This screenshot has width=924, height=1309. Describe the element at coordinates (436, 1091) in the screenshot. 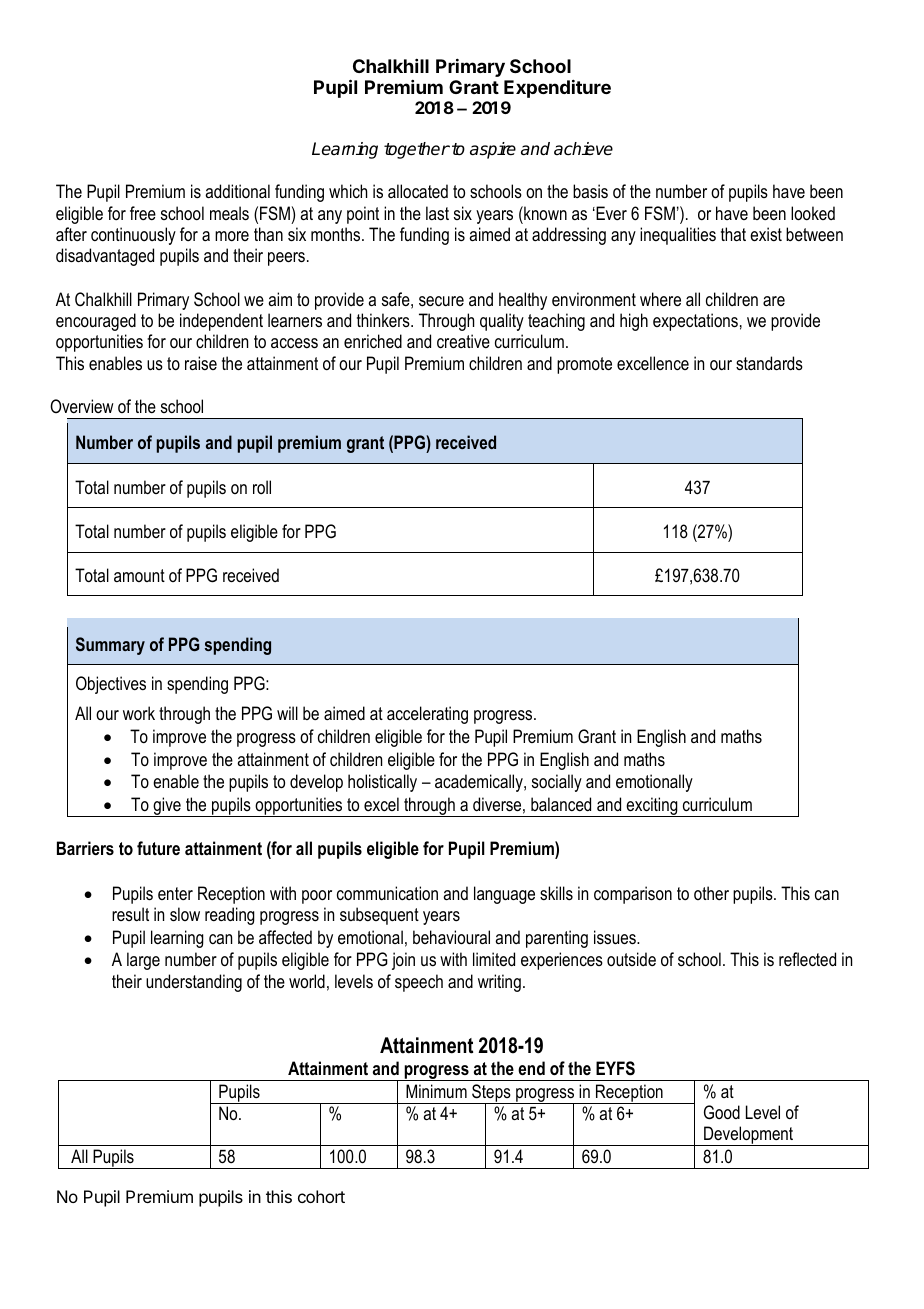

I see `Minimum` at that location.
